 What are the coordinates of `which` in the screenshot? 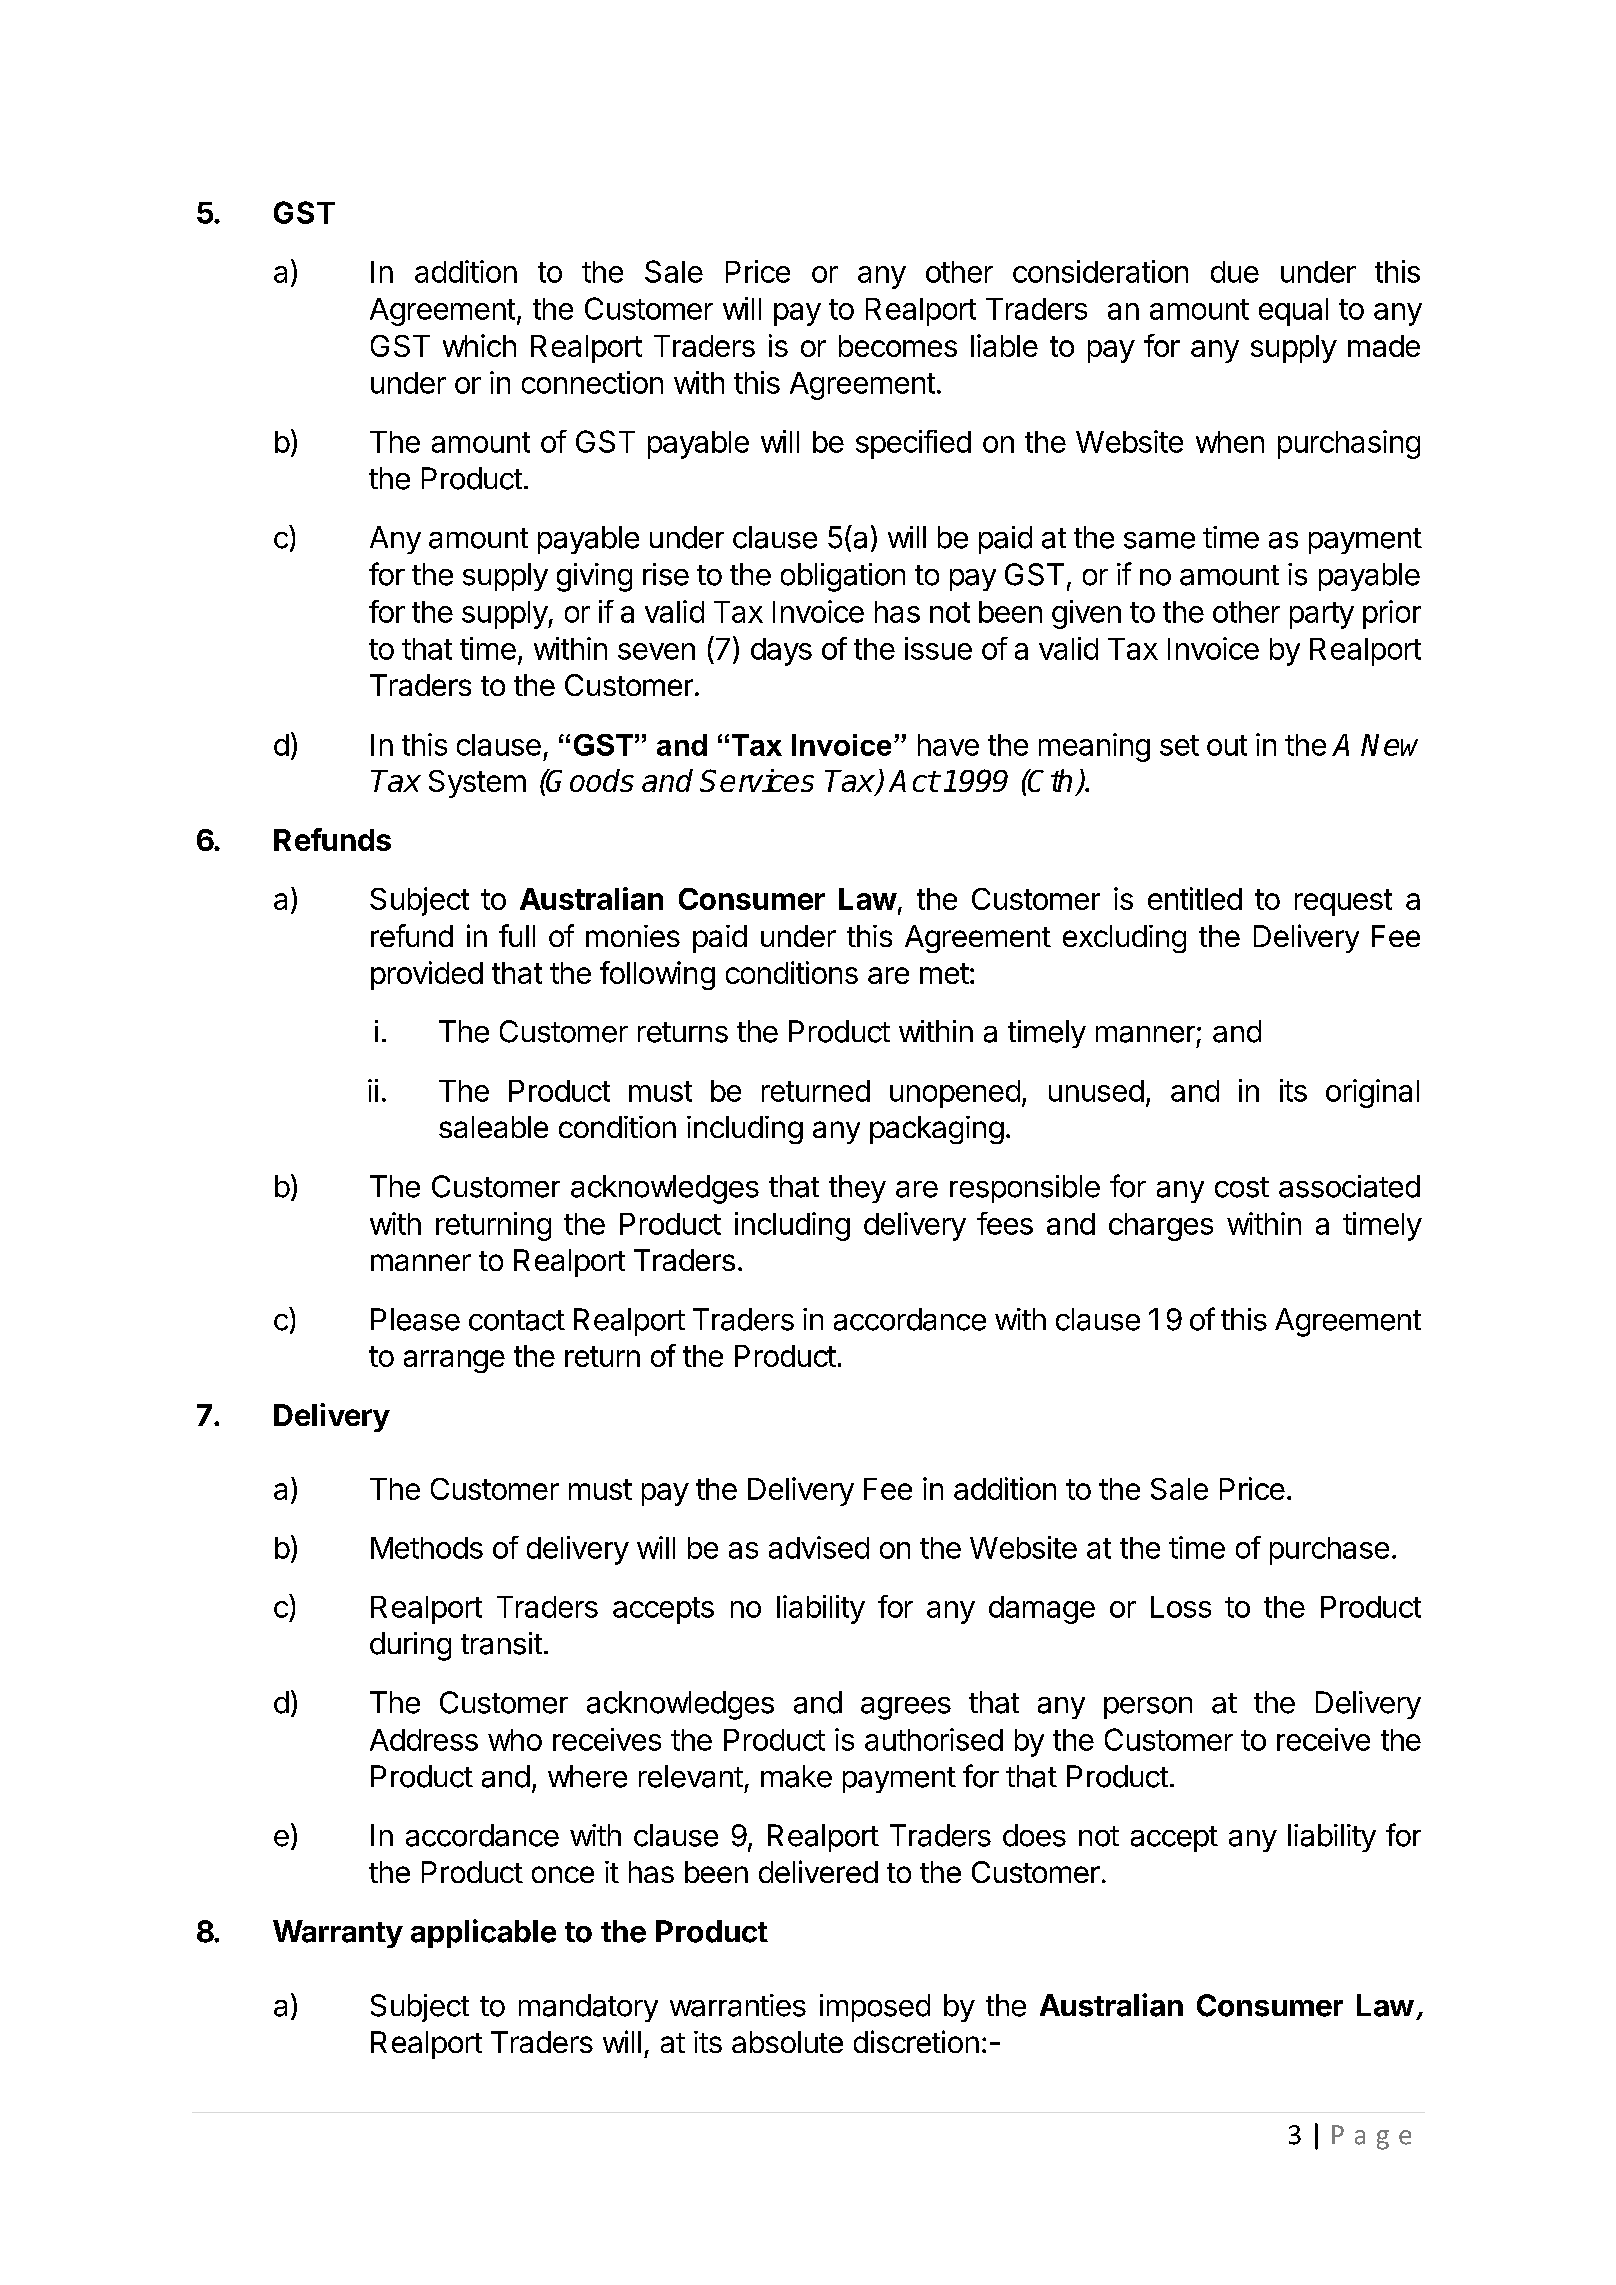 It's located at (479, 345).
